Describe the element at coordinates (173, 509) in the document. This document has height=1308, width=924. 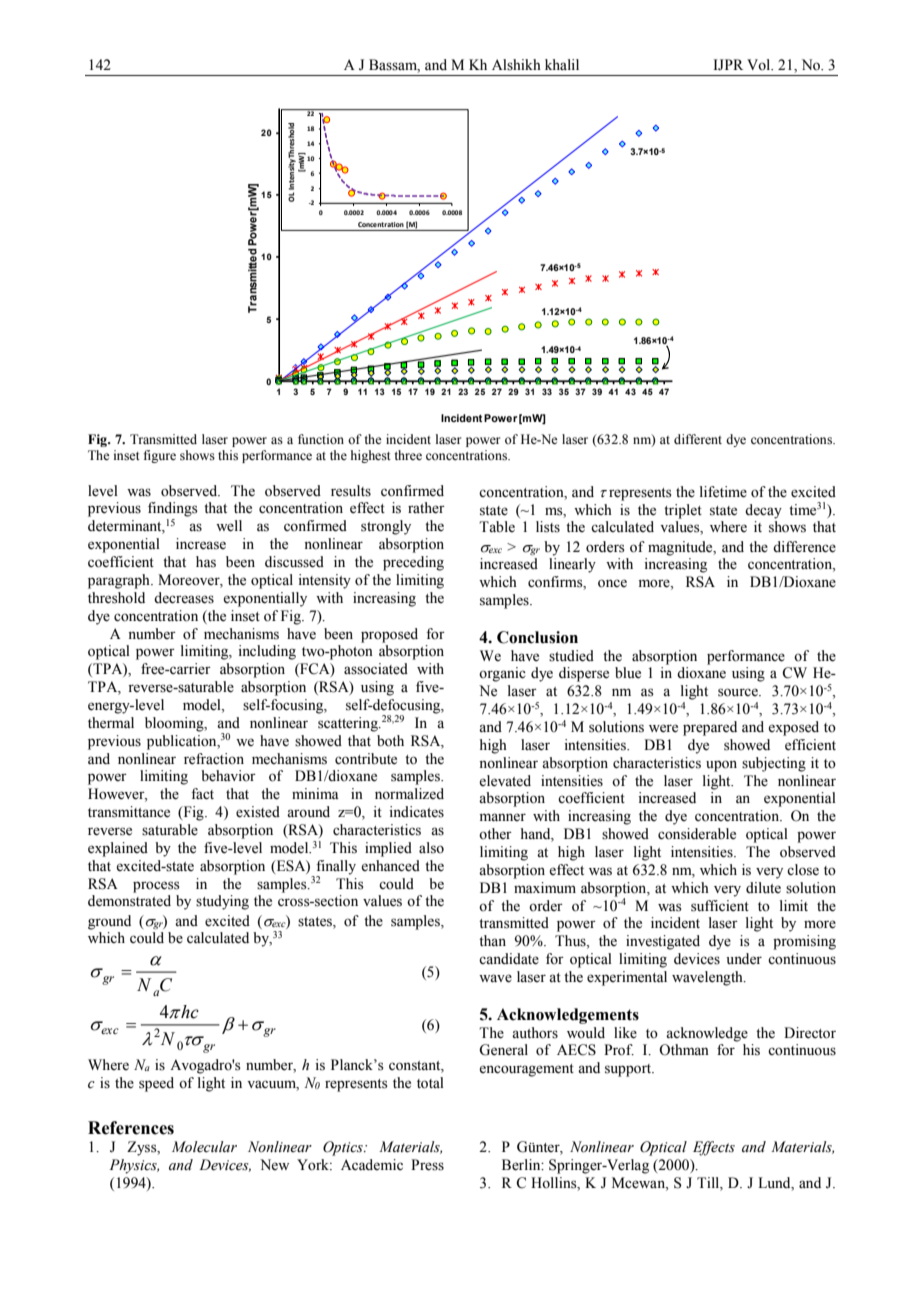
I see `findings` at that location.
